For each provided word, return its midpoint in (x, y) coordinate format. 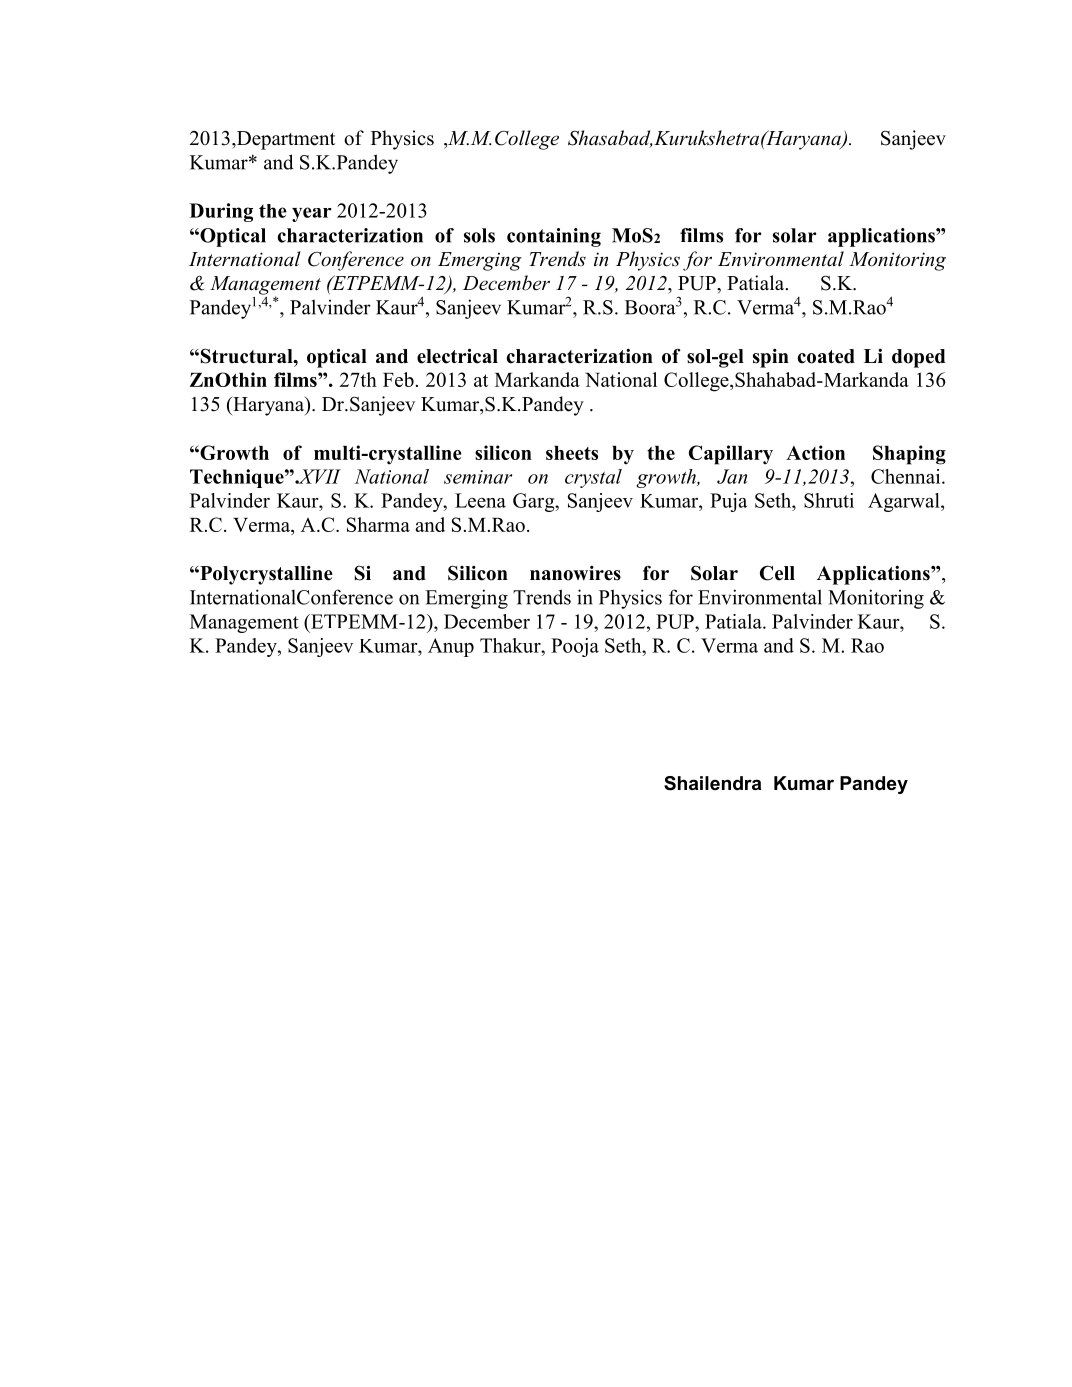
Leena (480, 500)
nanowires (575, 573)
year (311, 214)
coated (826, 356)
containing (554, 237)
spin (771, 358)
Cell (777, 573)
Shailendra (712, 783)
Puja (728, 502)
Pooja (575, 647)
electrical (457, 356)
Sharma (378, 524)
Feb (398, 379)
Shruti (829, 500)
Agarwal (905, 502)
